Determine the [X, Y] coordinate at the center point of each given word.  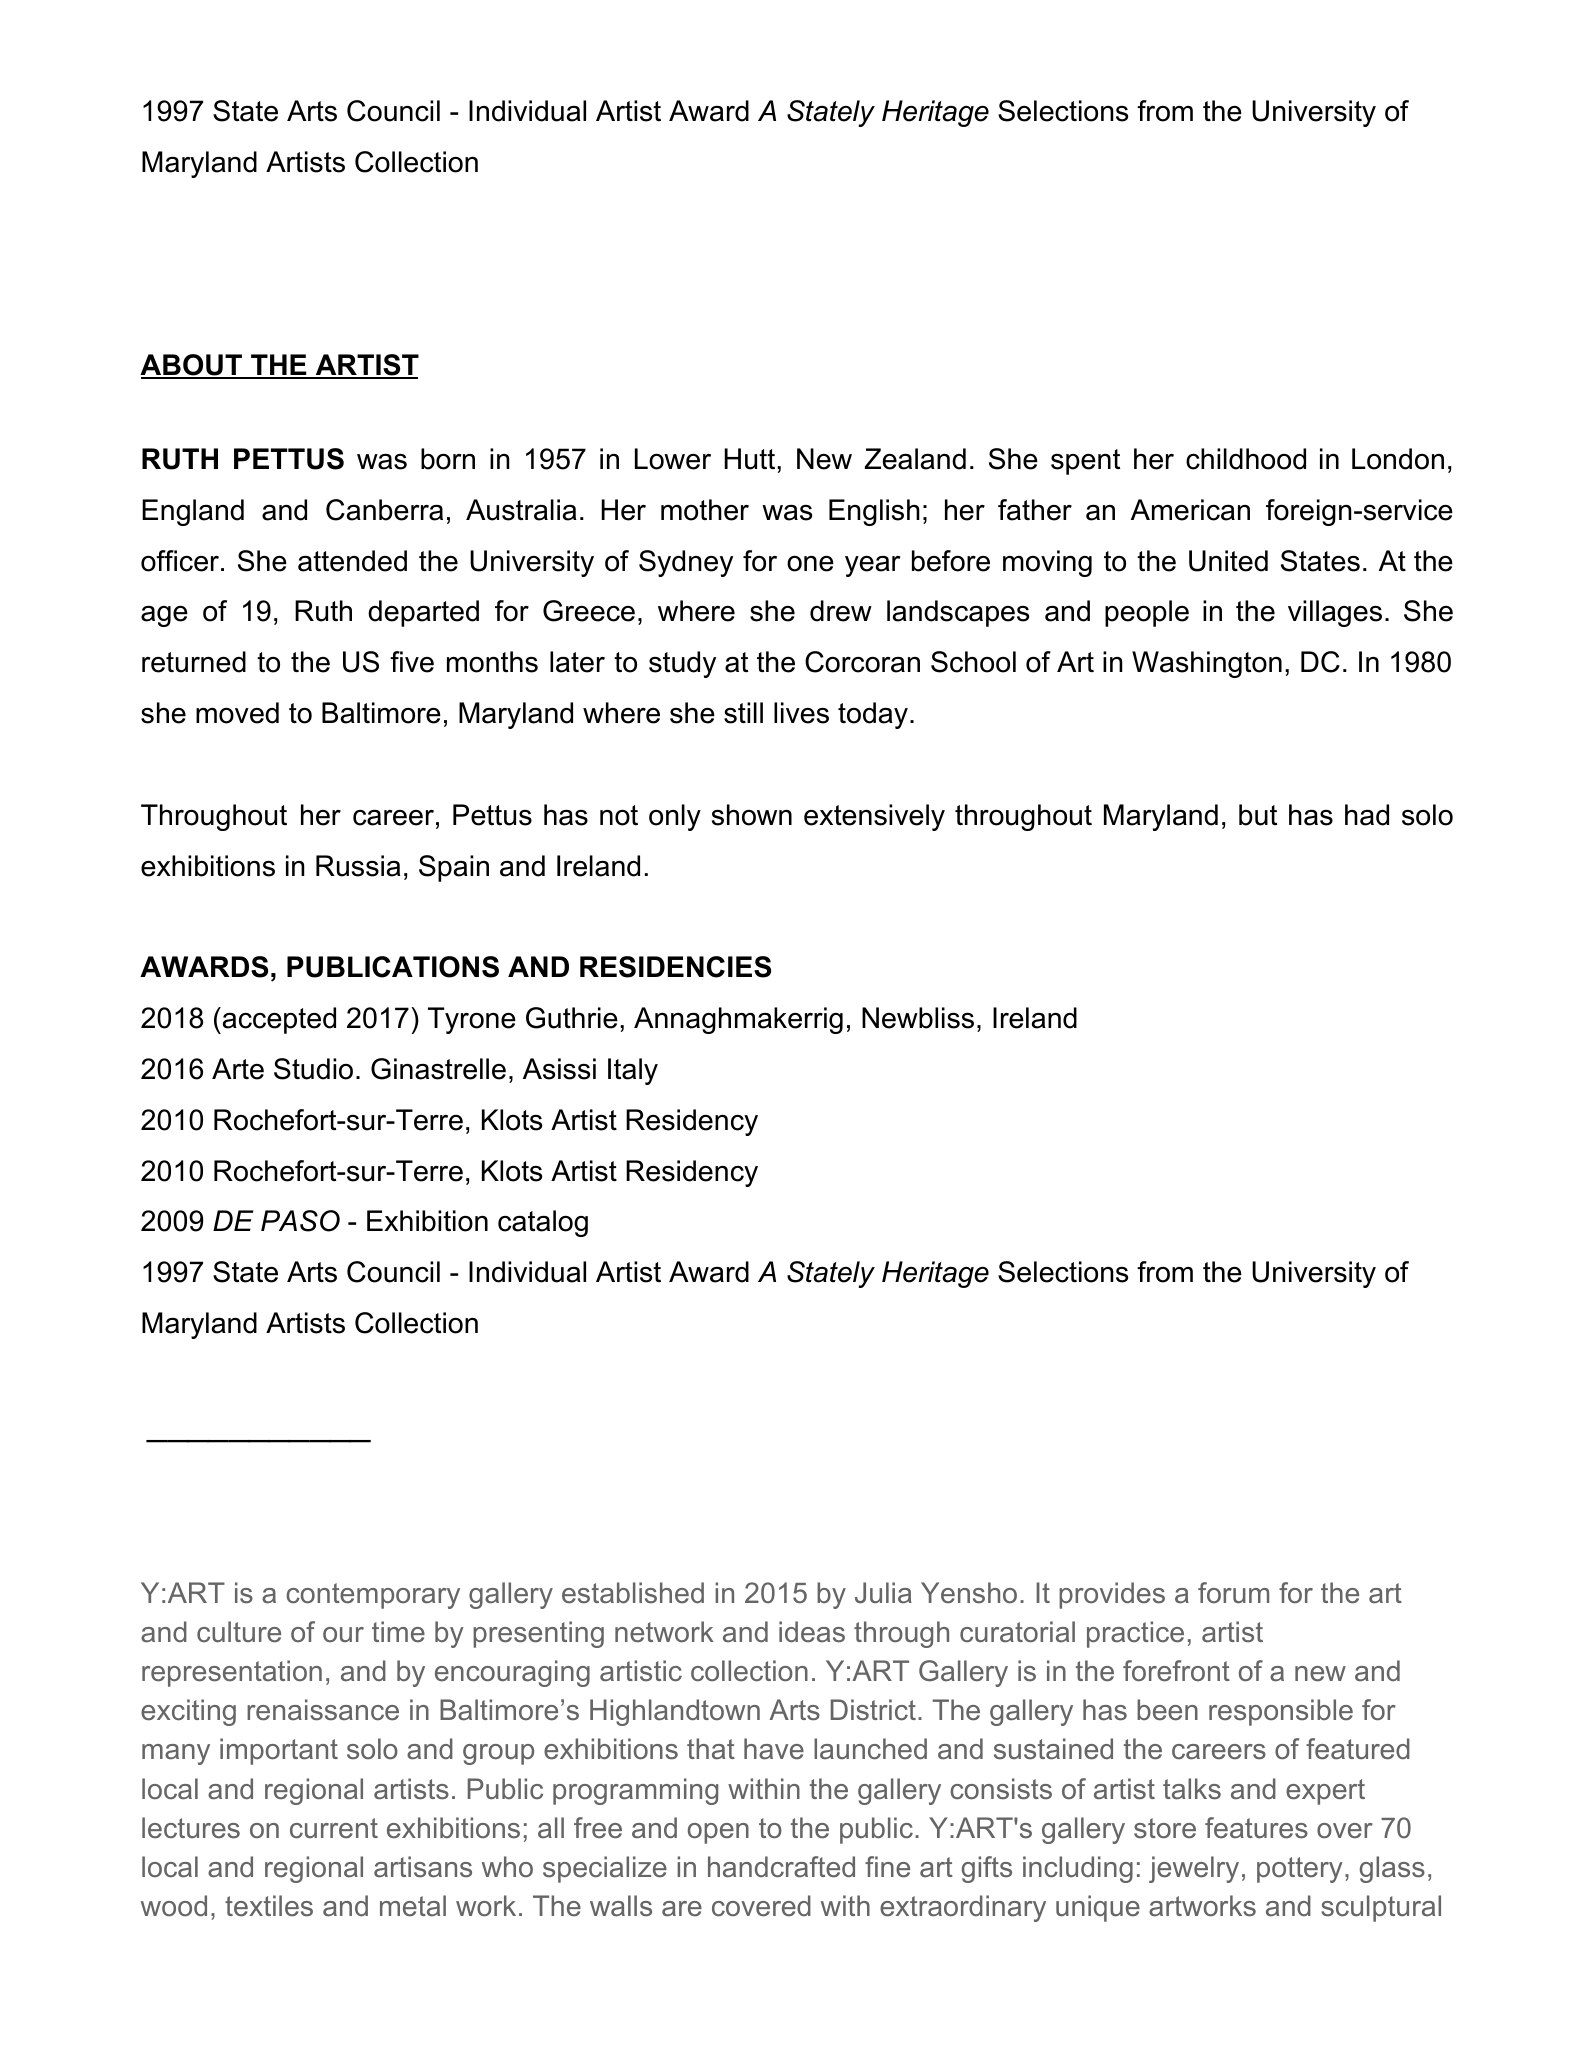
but [1258, 815]
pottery [1300, 1870]
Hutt [751, 459]
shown [752, 815]
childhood [1246, 459]
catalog [543, 1223]
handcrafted [781, 1867]
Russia [358, 866]
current [334, 1828]
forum [1233, 1593]
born [448, 459]
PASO [300, 1221]
